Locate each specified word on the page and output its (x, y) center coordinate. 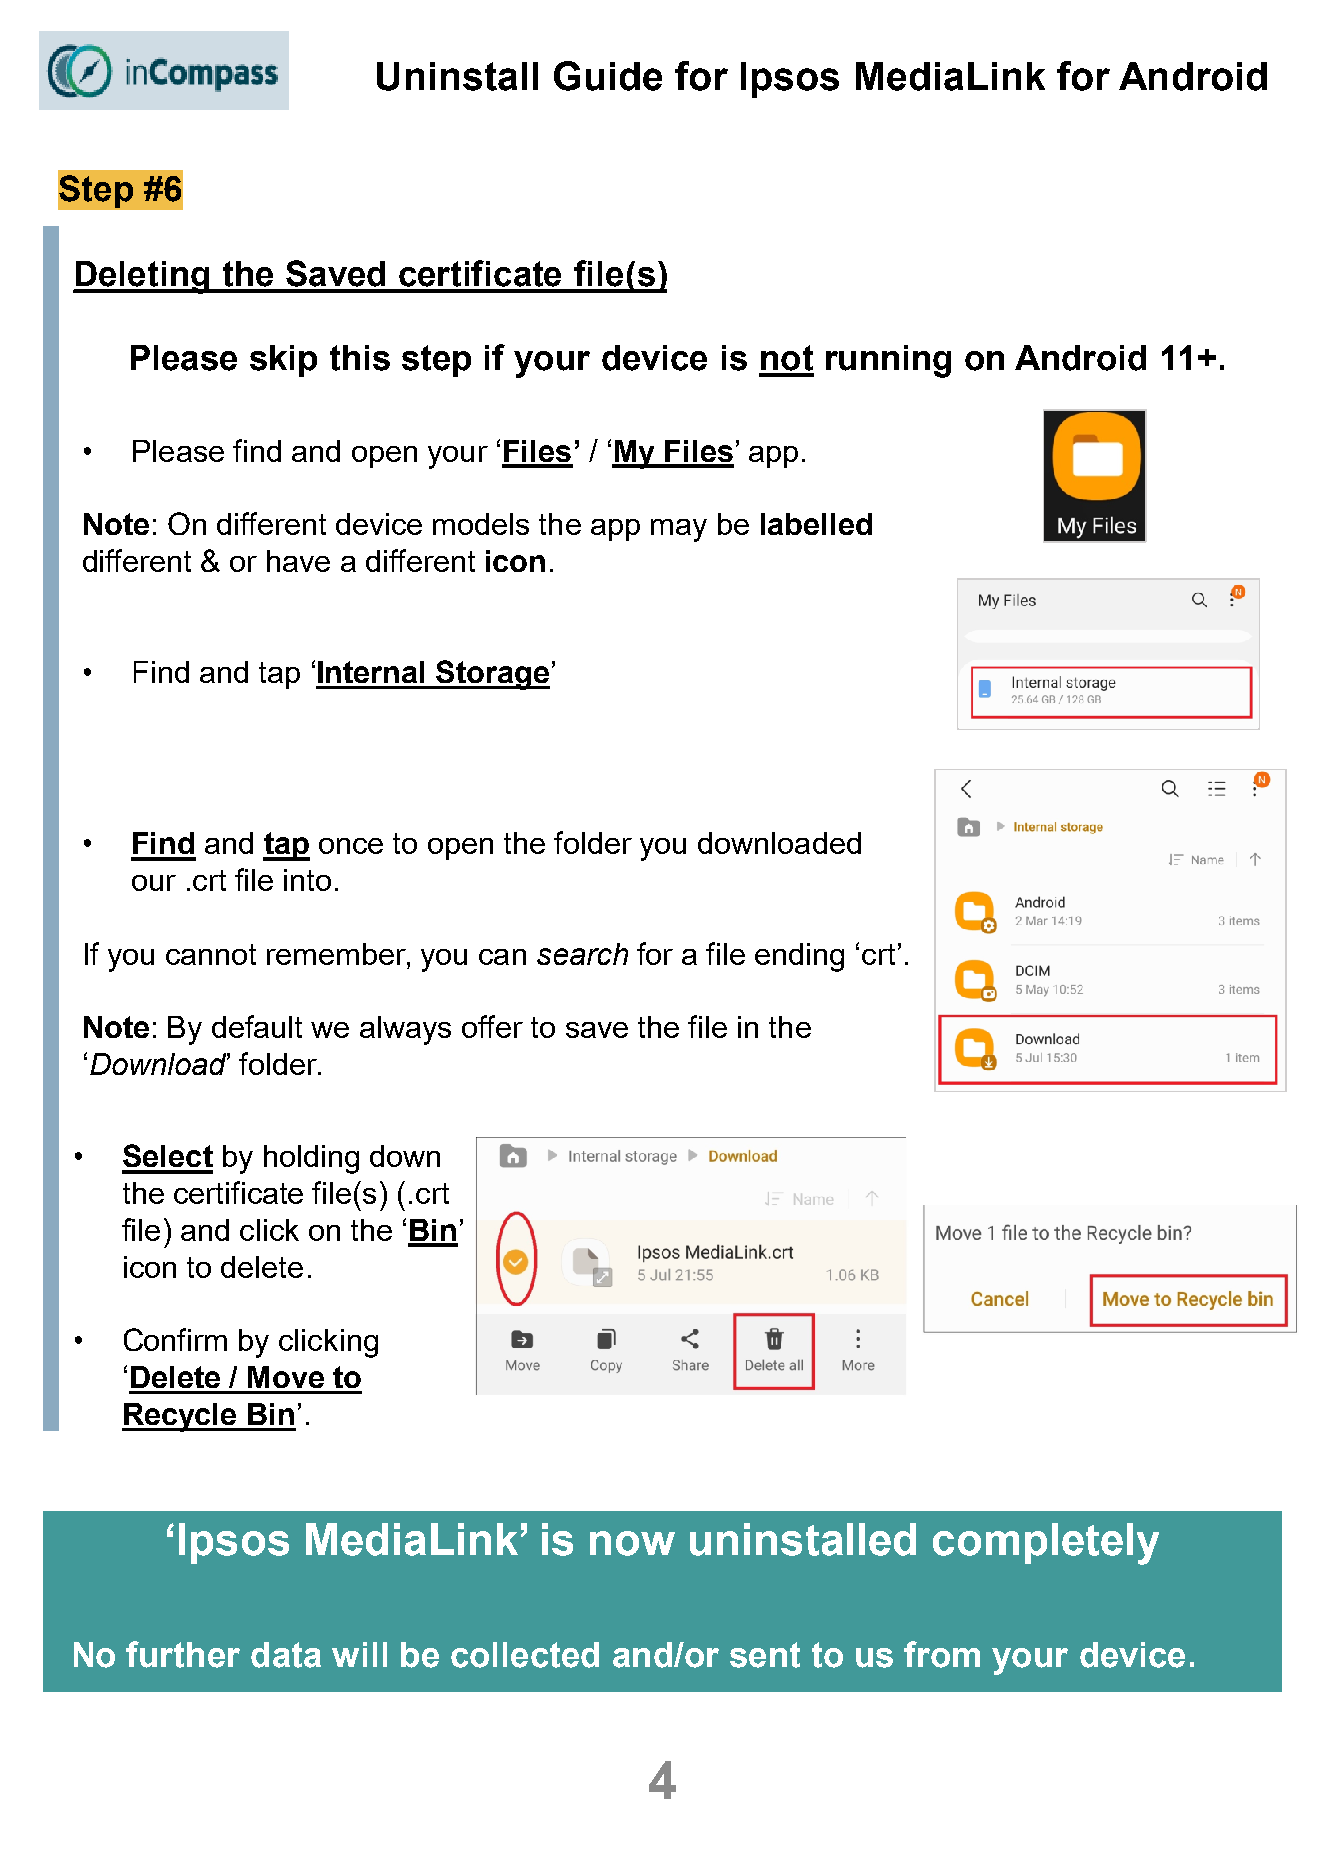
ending (799, 957)
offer (492, 1026)
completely (1046, 1544)
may (679, 530)
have (298, 561)
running (888, 361)
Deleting (142, 277)
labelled (816, 524)
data (286, 1655)
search (582, 954)
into (307, 880)
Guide (608, 76)
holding (311, 1159)
